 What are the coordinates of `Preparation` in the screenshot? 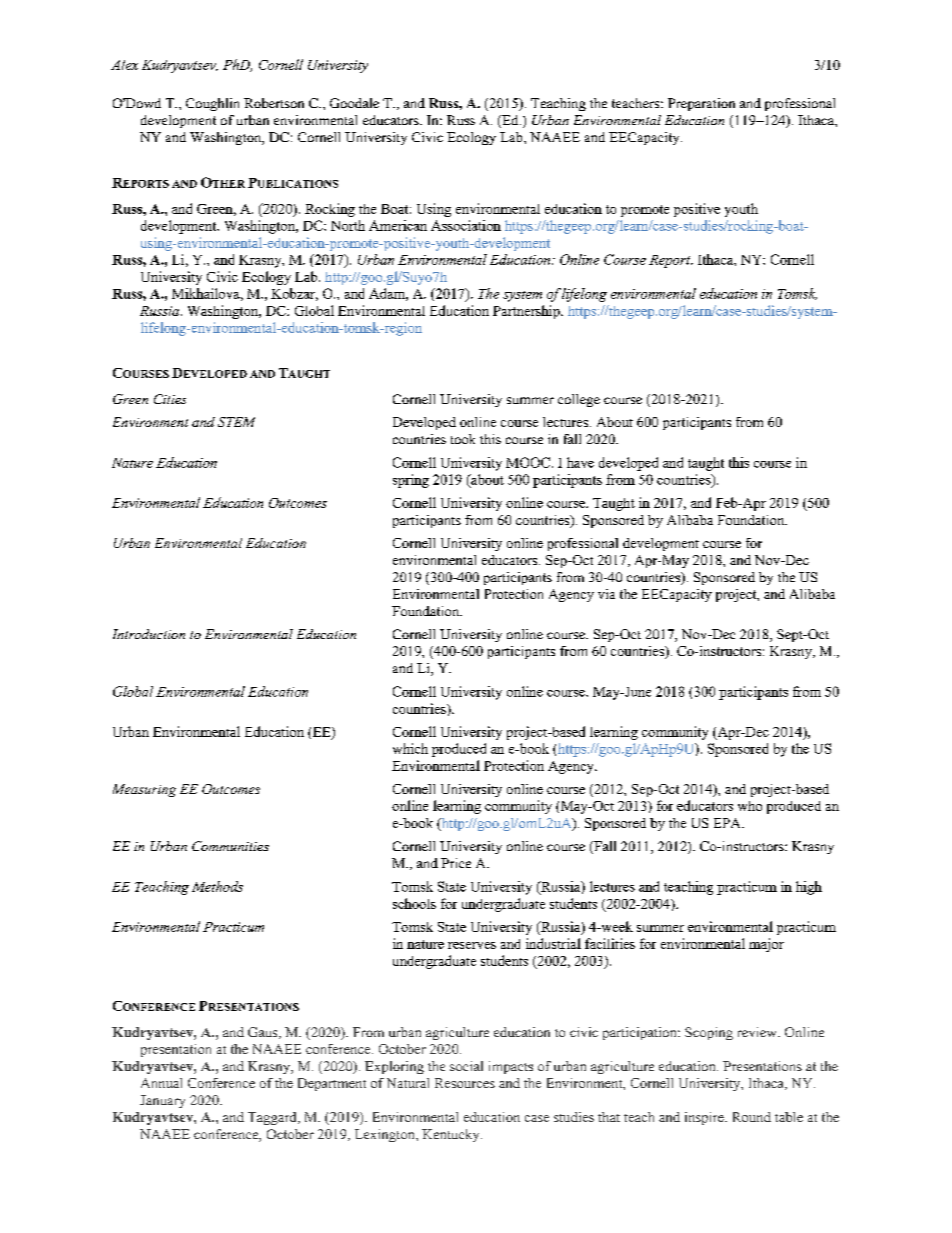 It's located at (701, 104).
